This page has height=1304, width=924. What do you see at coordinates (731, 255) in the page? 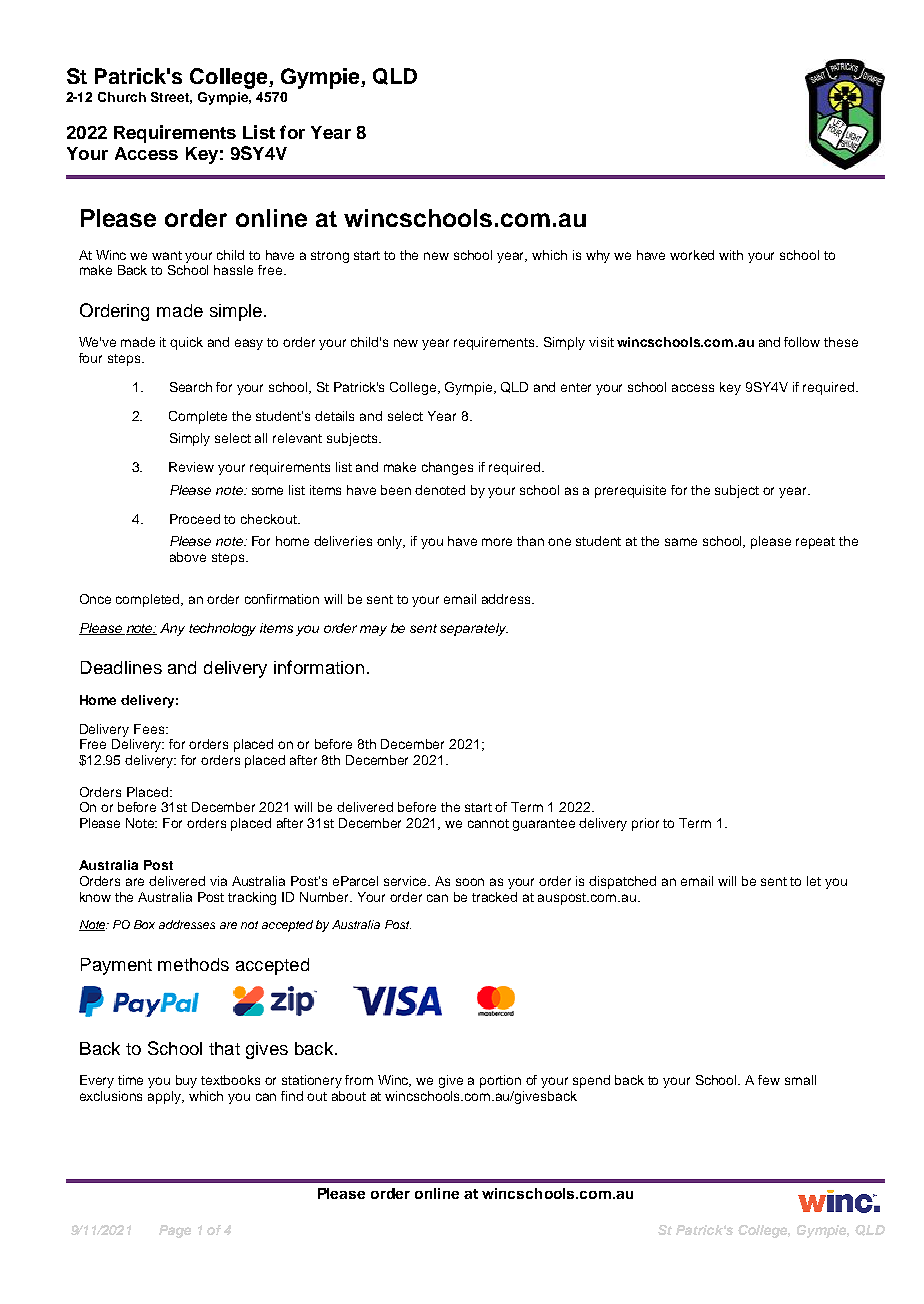
I see `with` at bounding box center [731, 255].
